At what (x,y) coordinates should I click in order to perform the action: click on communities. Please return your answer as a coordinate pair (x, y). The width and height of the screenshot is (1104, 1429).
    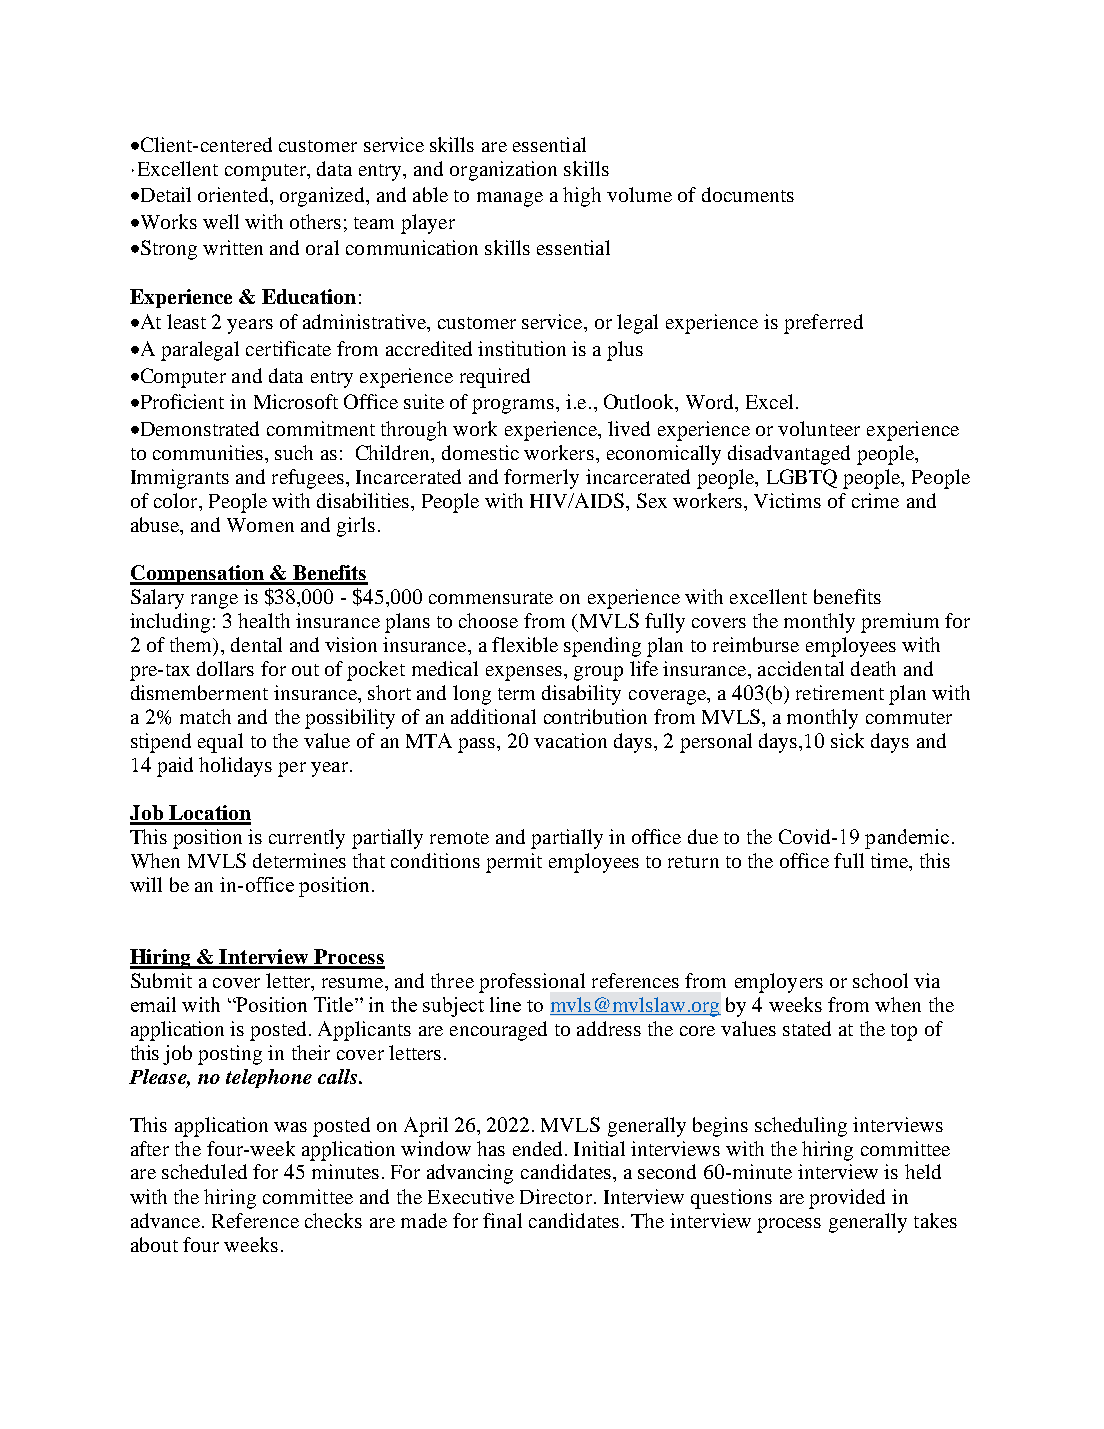
    Looking at the image, I should click on (208, 452).
